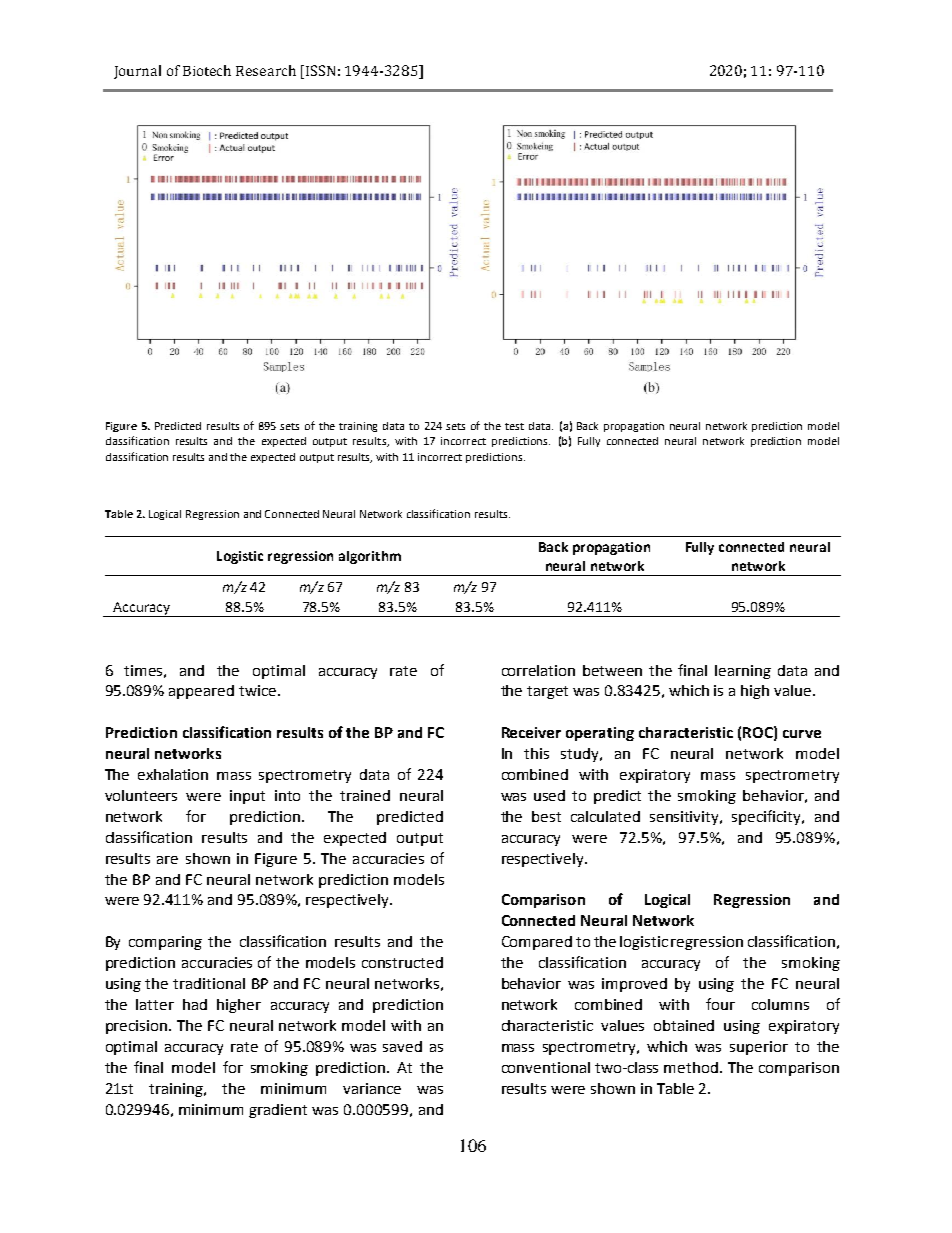  I want to click on test, so click(514, 426).
